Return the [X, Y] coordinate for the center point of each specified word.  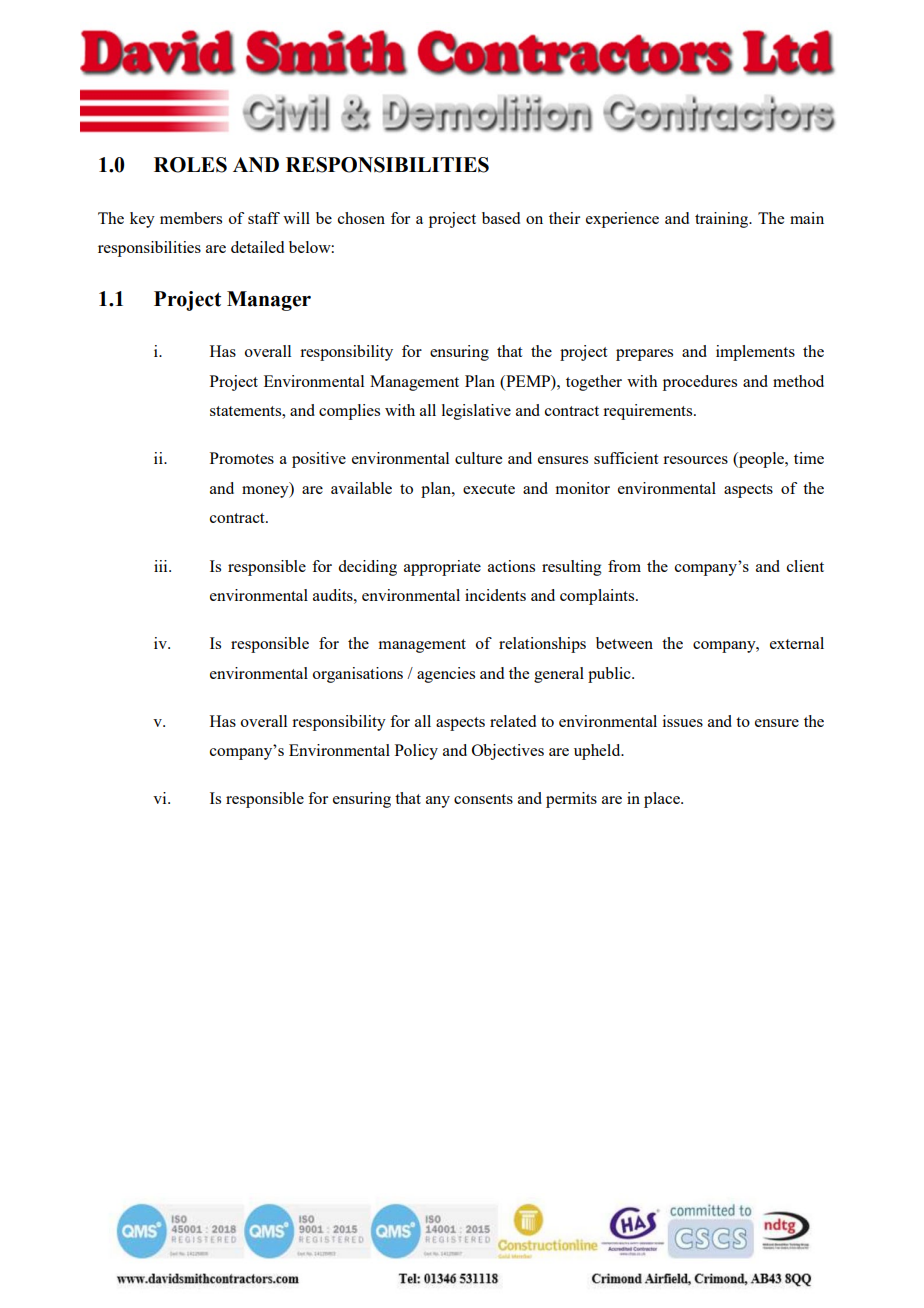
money [266, 492]
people [761, 460]
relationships [542, 645]
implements [755, 353]
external [797, 643]
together [594, 383]
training [723, 220]
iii [162, 566]
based [501, 218]
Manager [269, 301]
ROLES [190, 165]
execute [489, 489]
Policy [416, 752]
